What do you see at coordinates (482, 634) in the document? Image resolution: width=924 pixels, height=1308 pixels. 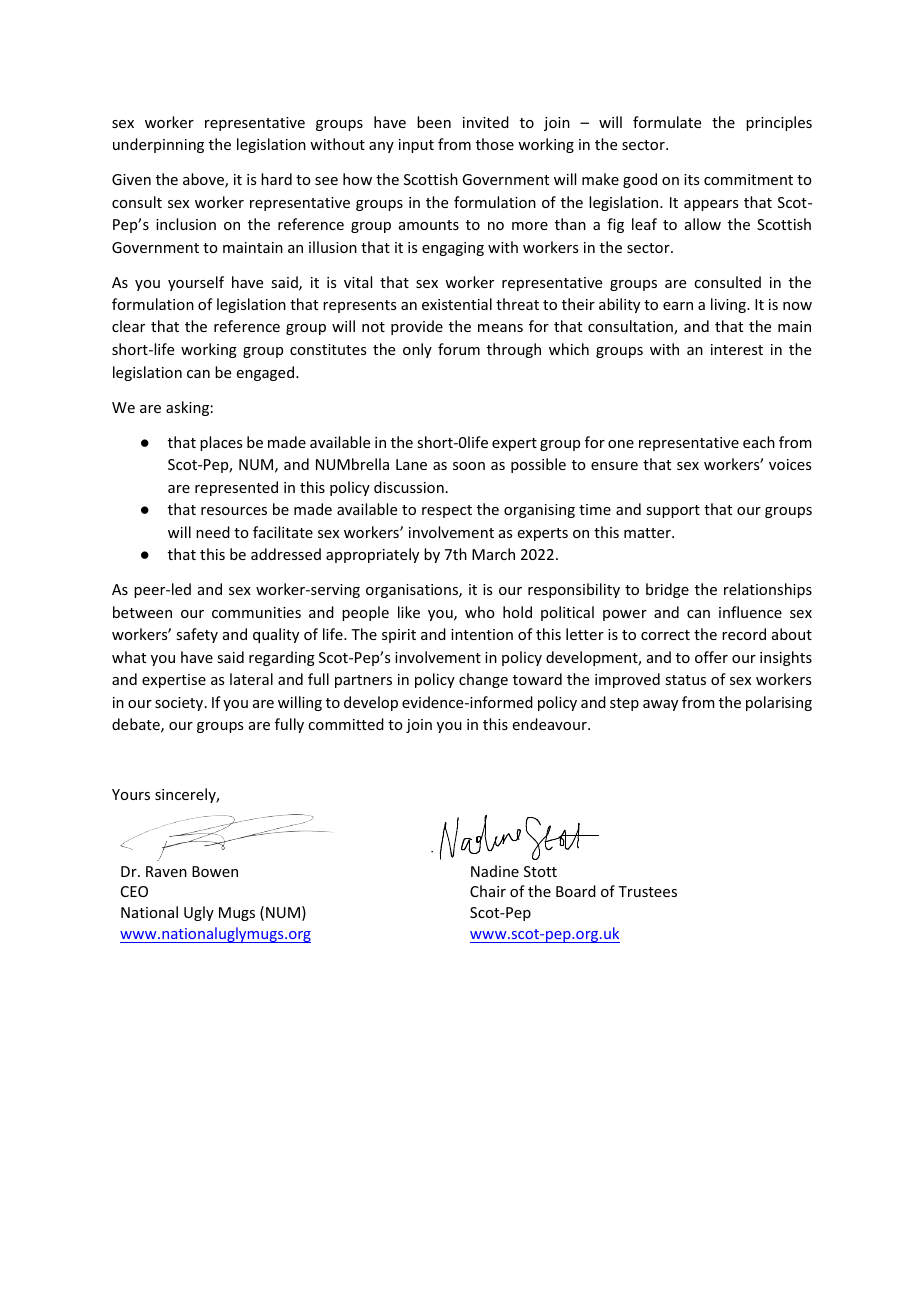 I see `intention` at bounding box center [482, 634].
